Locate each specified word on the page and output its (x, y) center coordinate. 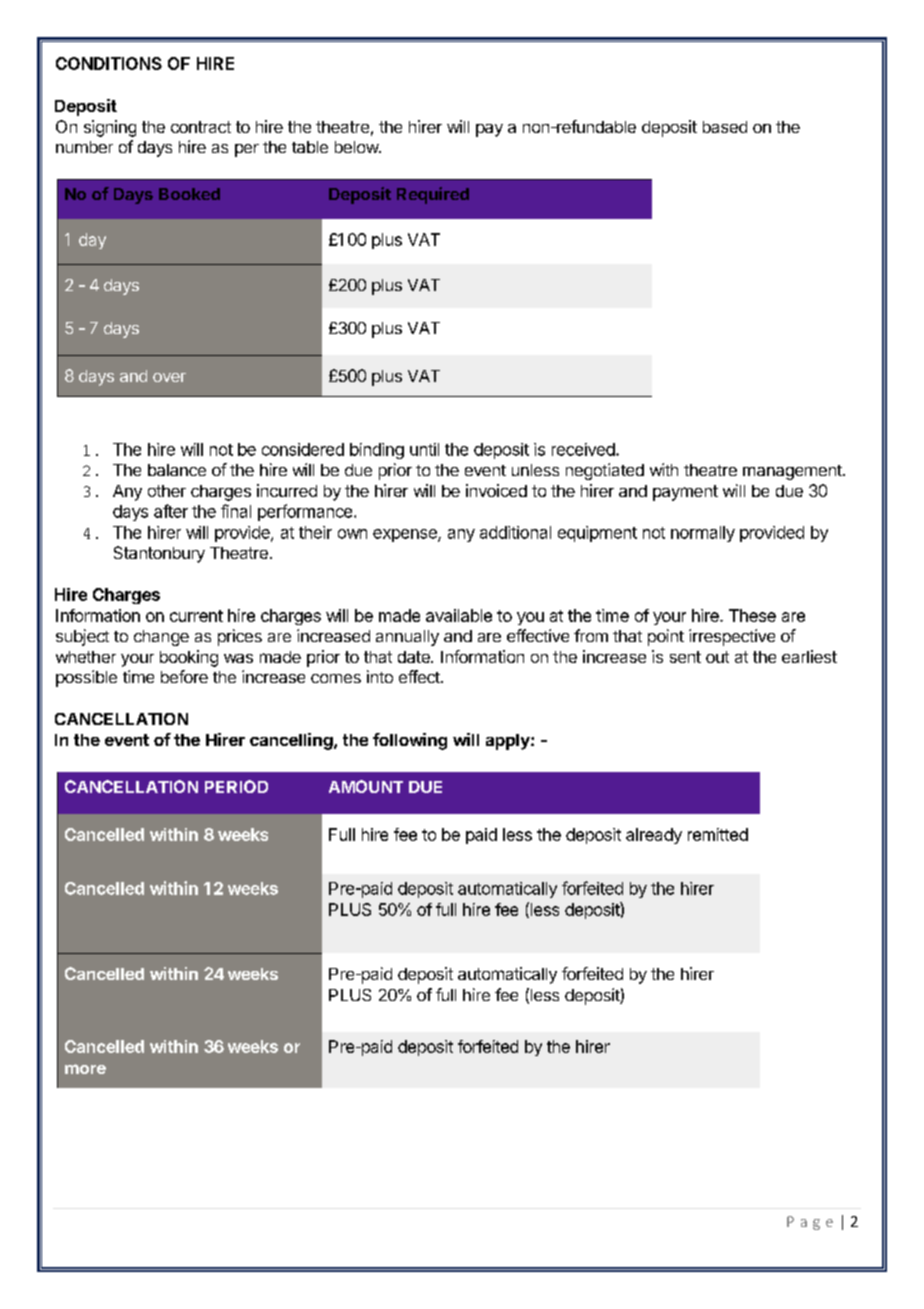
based (725, 127)
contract (201, 127)
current (196, 616)
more (85, 1069)
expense (406, 535)
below (357, 147)
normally (703, 534)
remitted (718, 834)
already (654, 836)
